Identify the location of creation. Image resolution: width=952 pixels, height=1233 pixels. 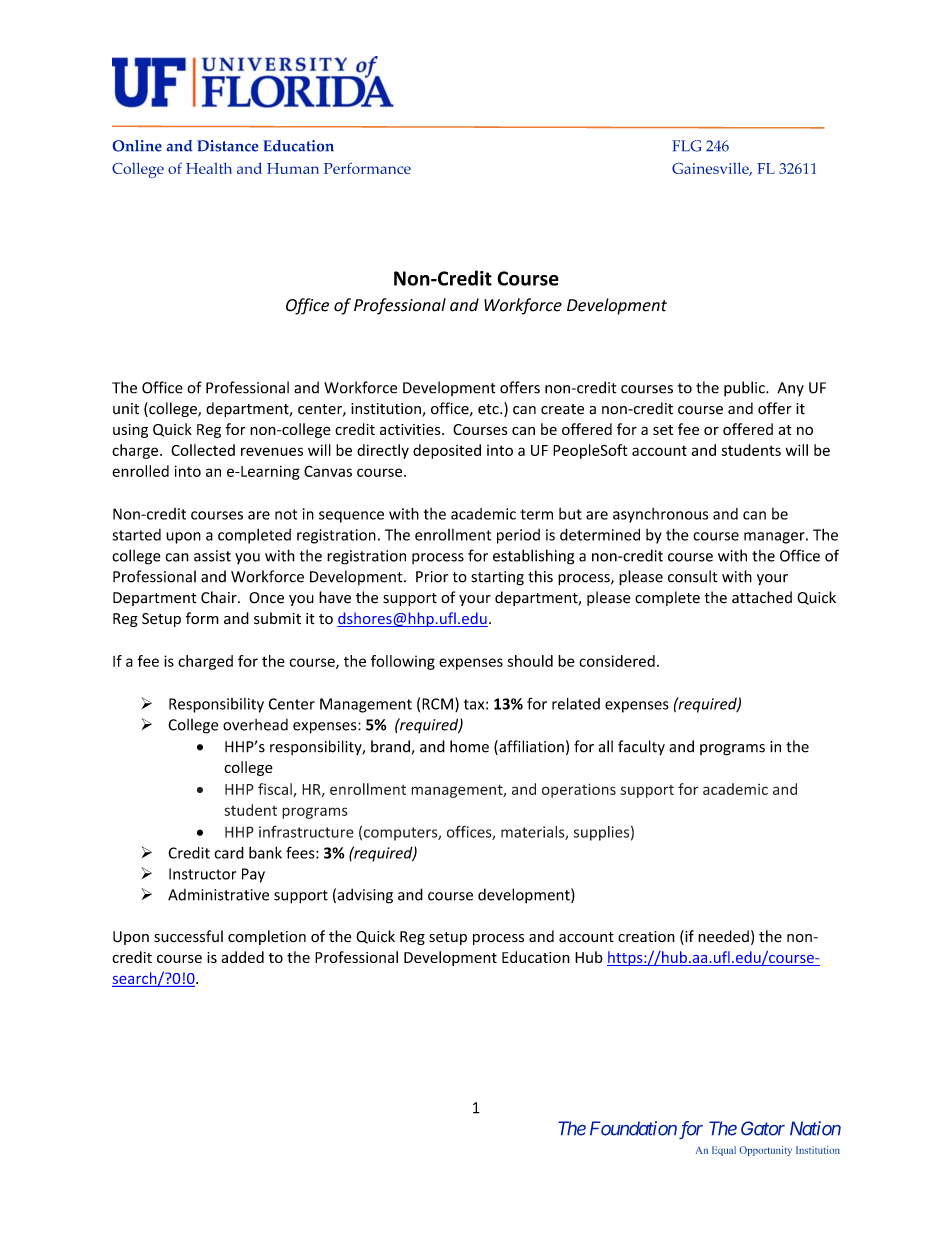
(646, 937).
